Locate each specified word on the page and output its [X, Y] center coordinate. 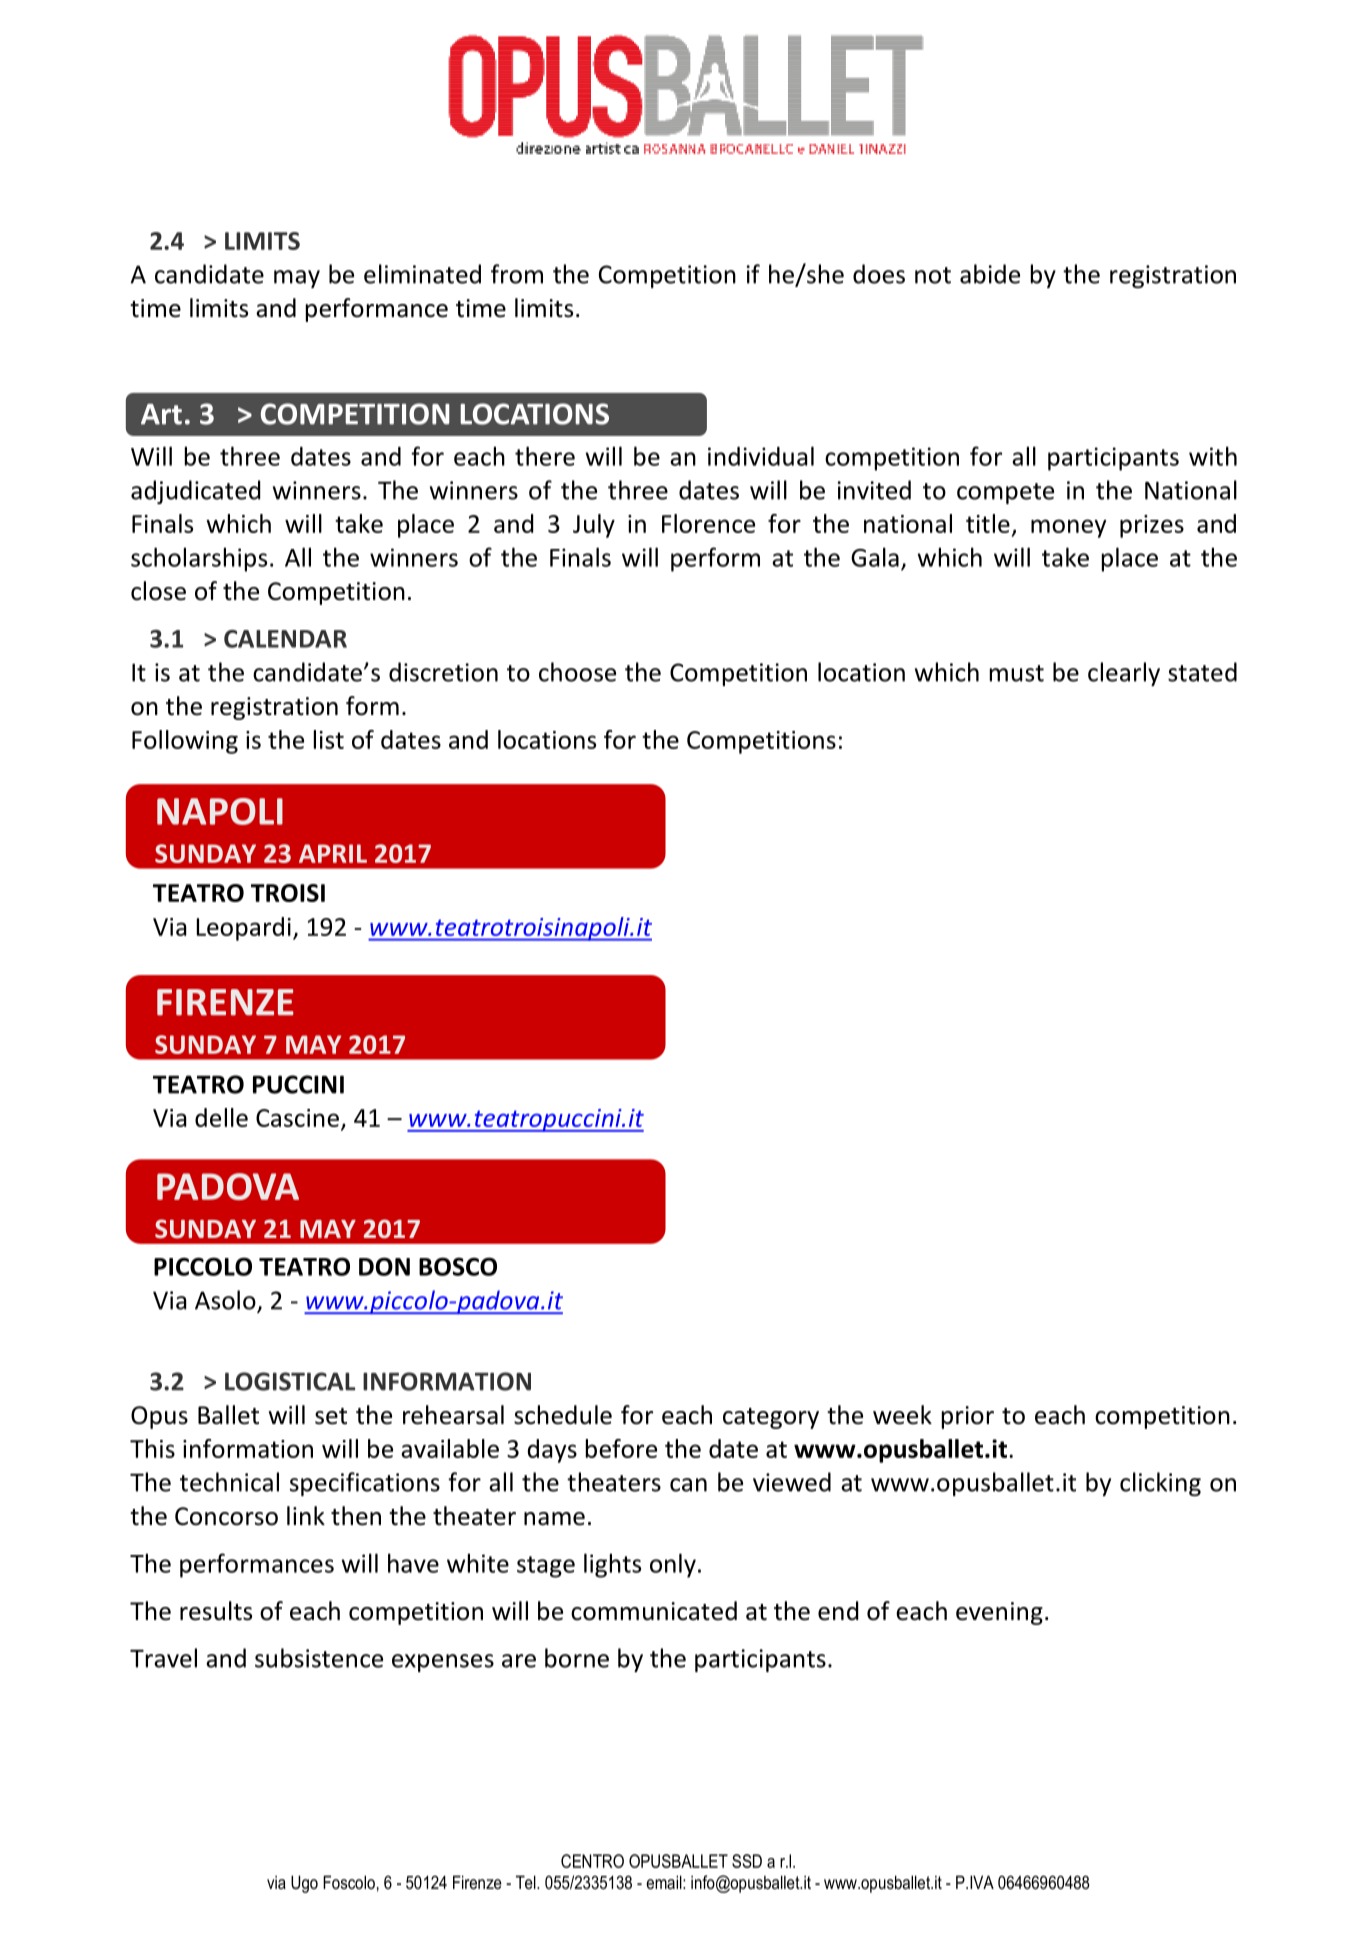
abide [990, 274]
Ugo [304, 1884]
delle [221, 1117]
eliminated [422, 274]
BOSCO [458, 1266]
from [517, 274]
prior [968, 1417]
